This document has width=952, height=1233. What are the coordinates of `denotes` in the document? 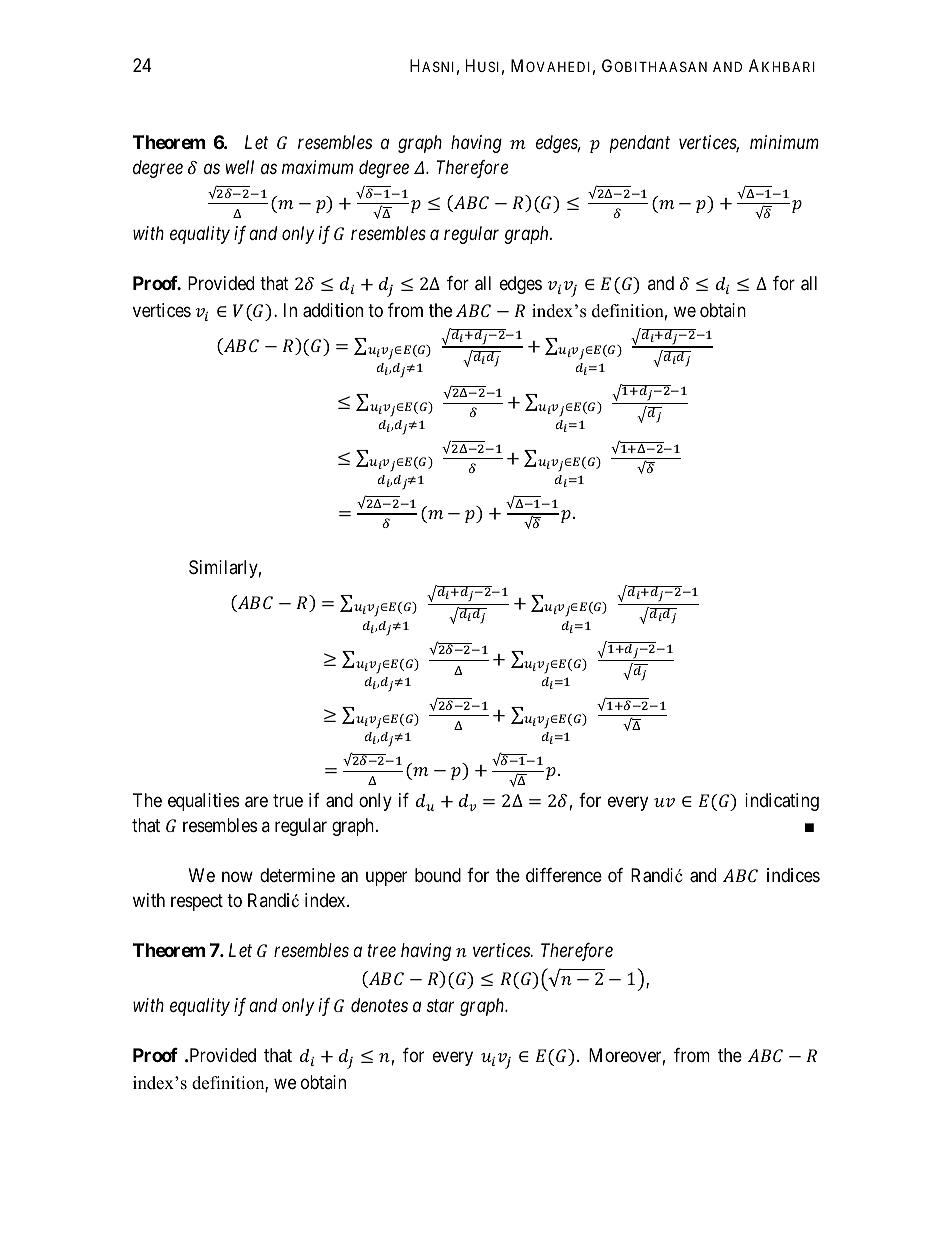 It's located at (379, 1005).
